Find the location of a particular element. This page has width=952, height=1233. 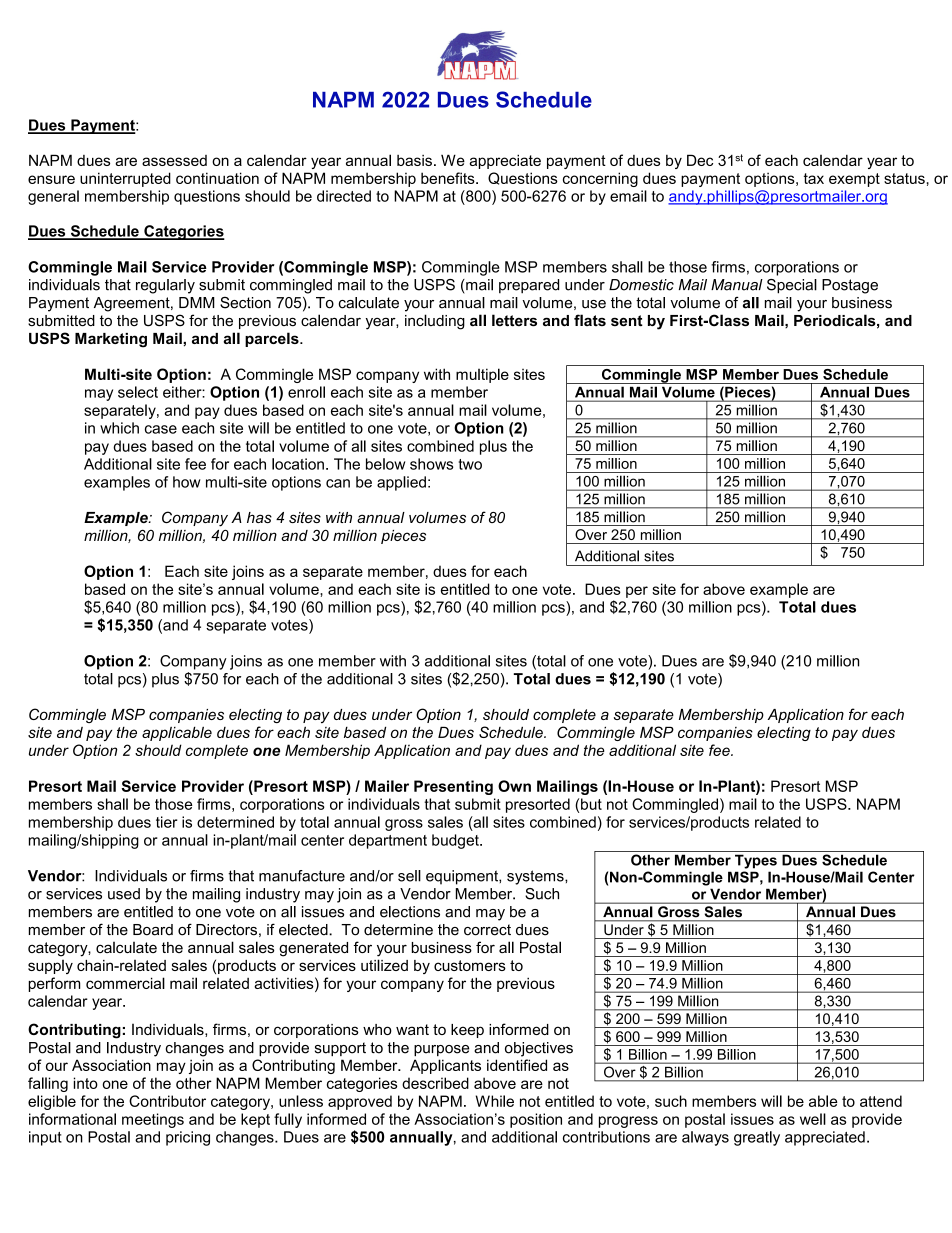

tax is located at coordinates (814, 178).
